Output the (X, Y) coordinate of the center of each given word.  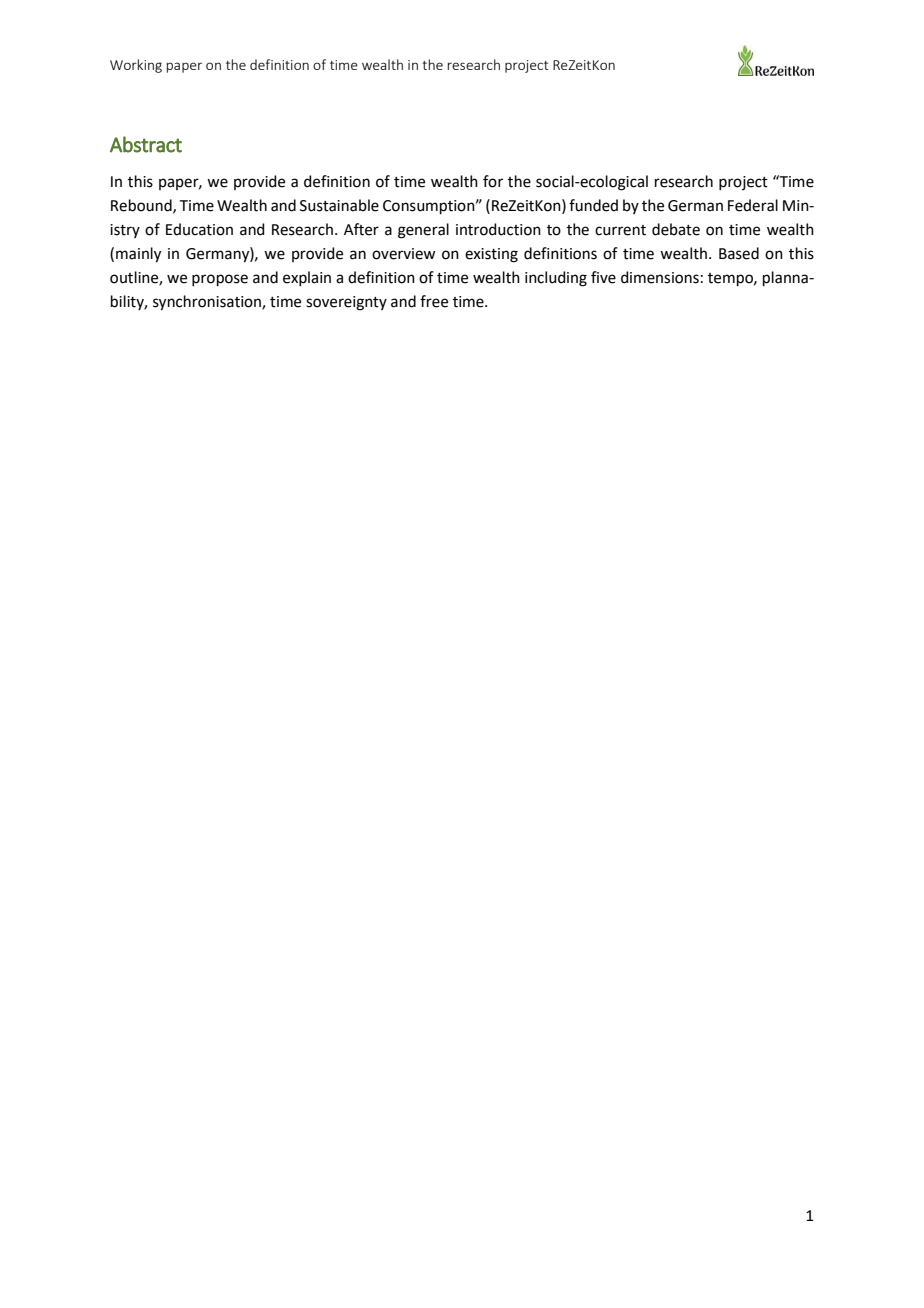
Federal (753, 205)
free (434, 301)
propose (220, 280)
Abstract (146, 144)
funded (593, 205)
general (423, 231)
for (493, 181)
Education (199, 229)
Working (136, 66)
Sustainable (339, 205)
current (620, 230)
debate (676, 229)
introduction (498, 229)
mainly (138, 255)
